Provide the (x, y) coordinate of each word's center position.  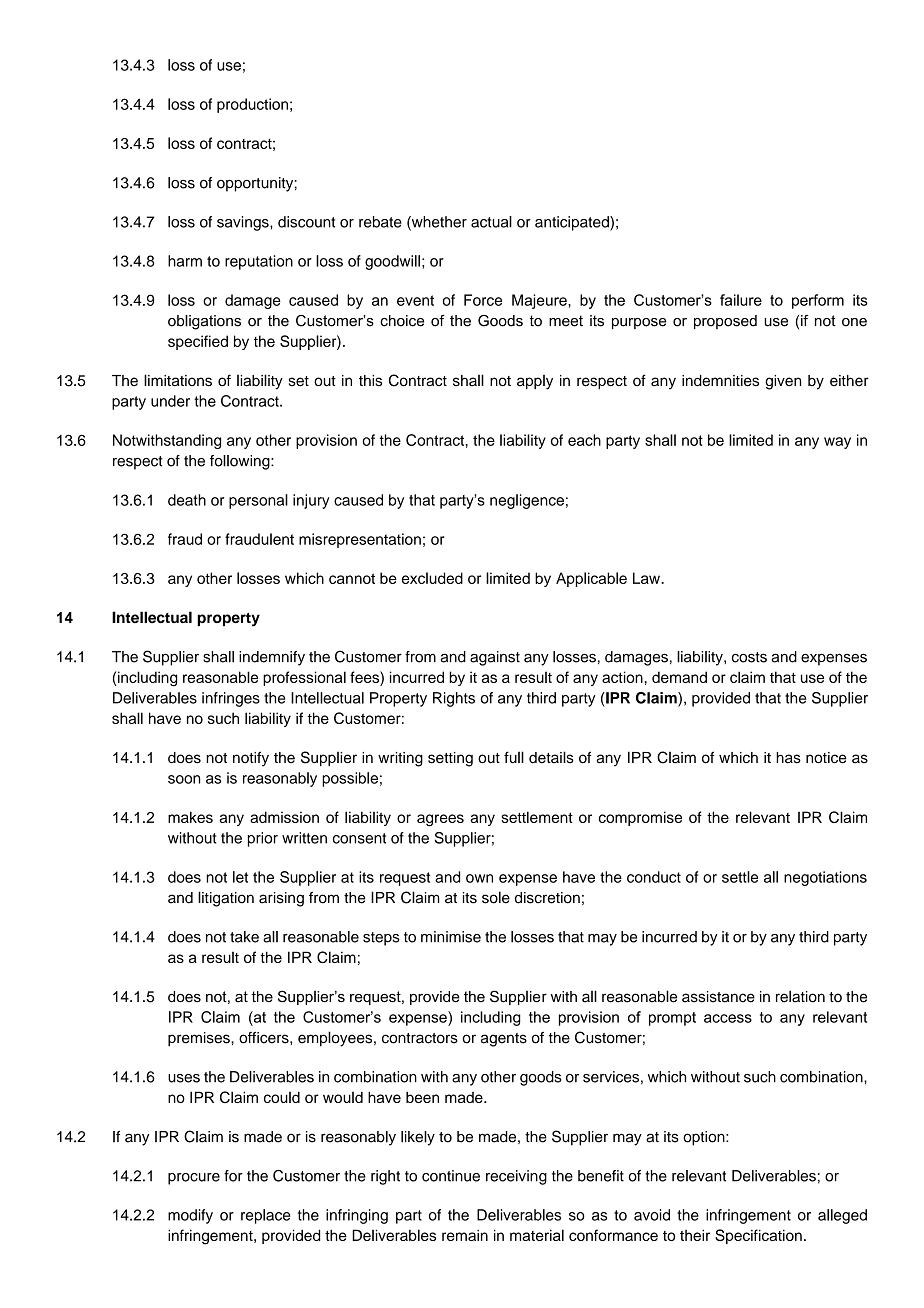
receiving (516, 1177)
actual (491, 222)
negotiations (825, 878)
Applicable (591, 579)
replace (265, 1216)
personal (258, 501)
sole (496, 897)
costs (749, 657)
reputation (259, 262)
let (240, 877)
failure (741, 300)
